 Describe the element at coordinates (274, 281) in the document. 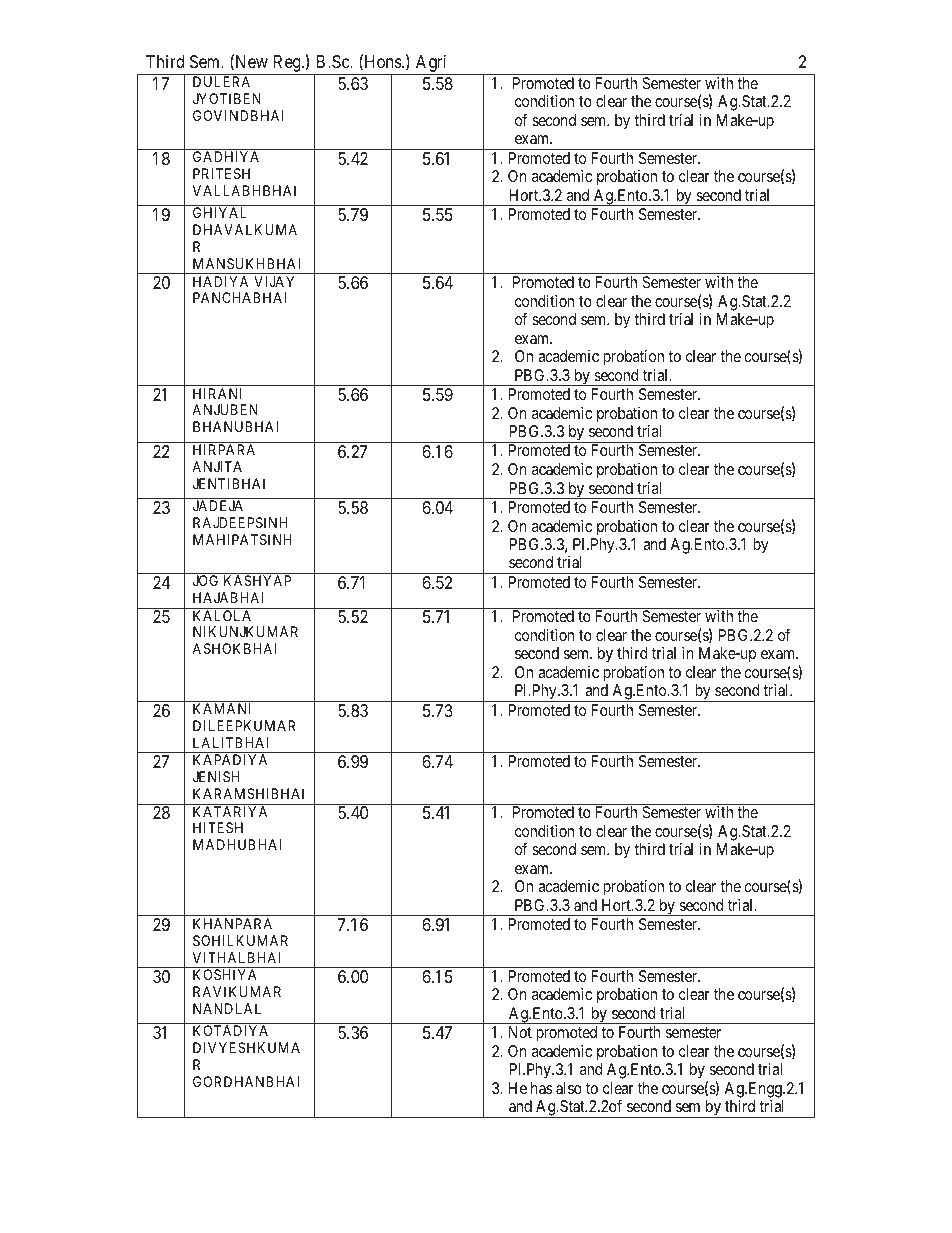

I see `VIJAY` at that location.
